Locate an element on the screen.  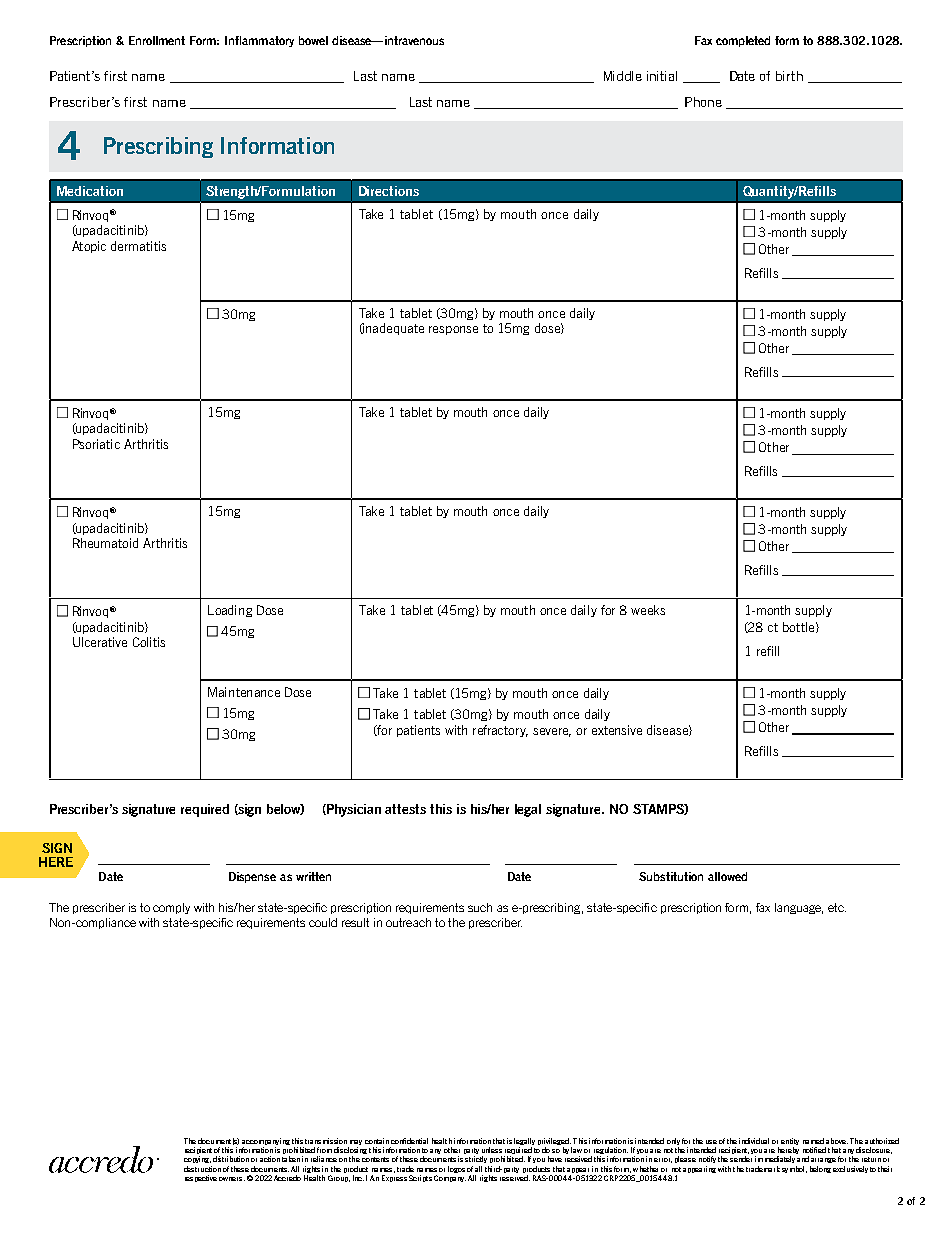
Enrollment is located at coordinates (157, 40).
